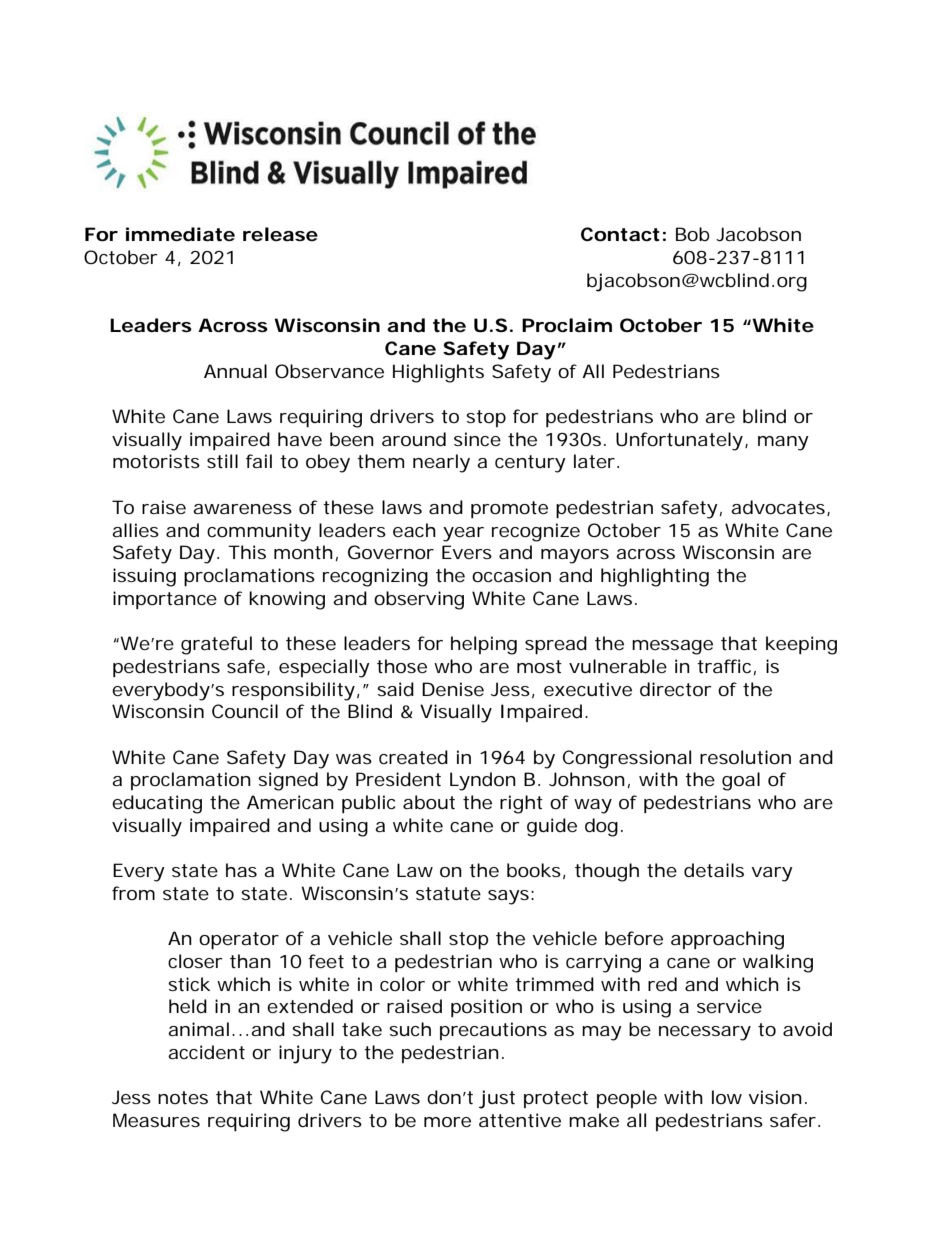 The image size is (952, 1233). What do you see at coordinates (693, 234) in the screenshot?
I see `Bob` at bounding box center [693, 234].
